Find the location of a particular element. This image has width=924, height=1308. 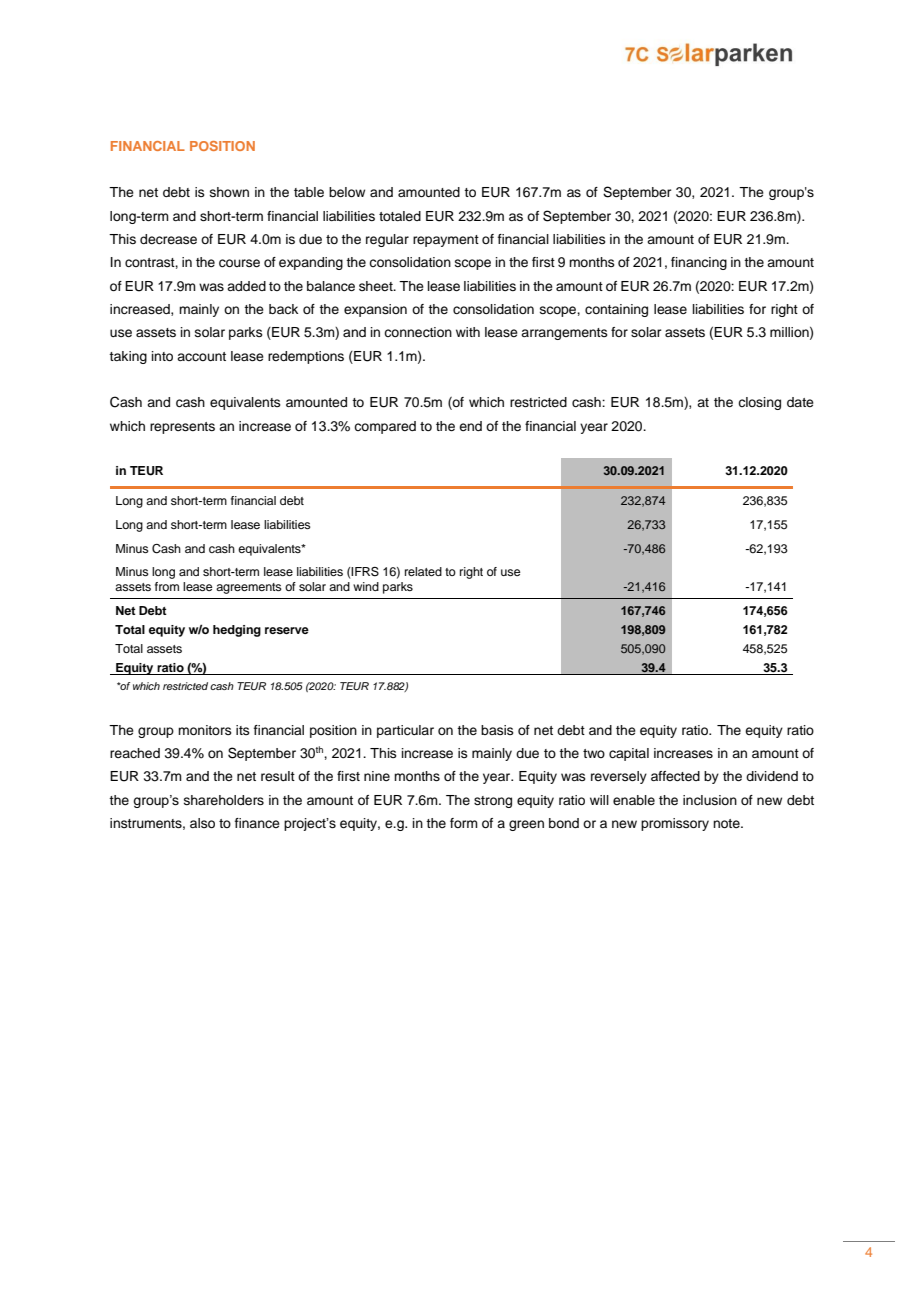

strong is located at coordinates (493, 802).
